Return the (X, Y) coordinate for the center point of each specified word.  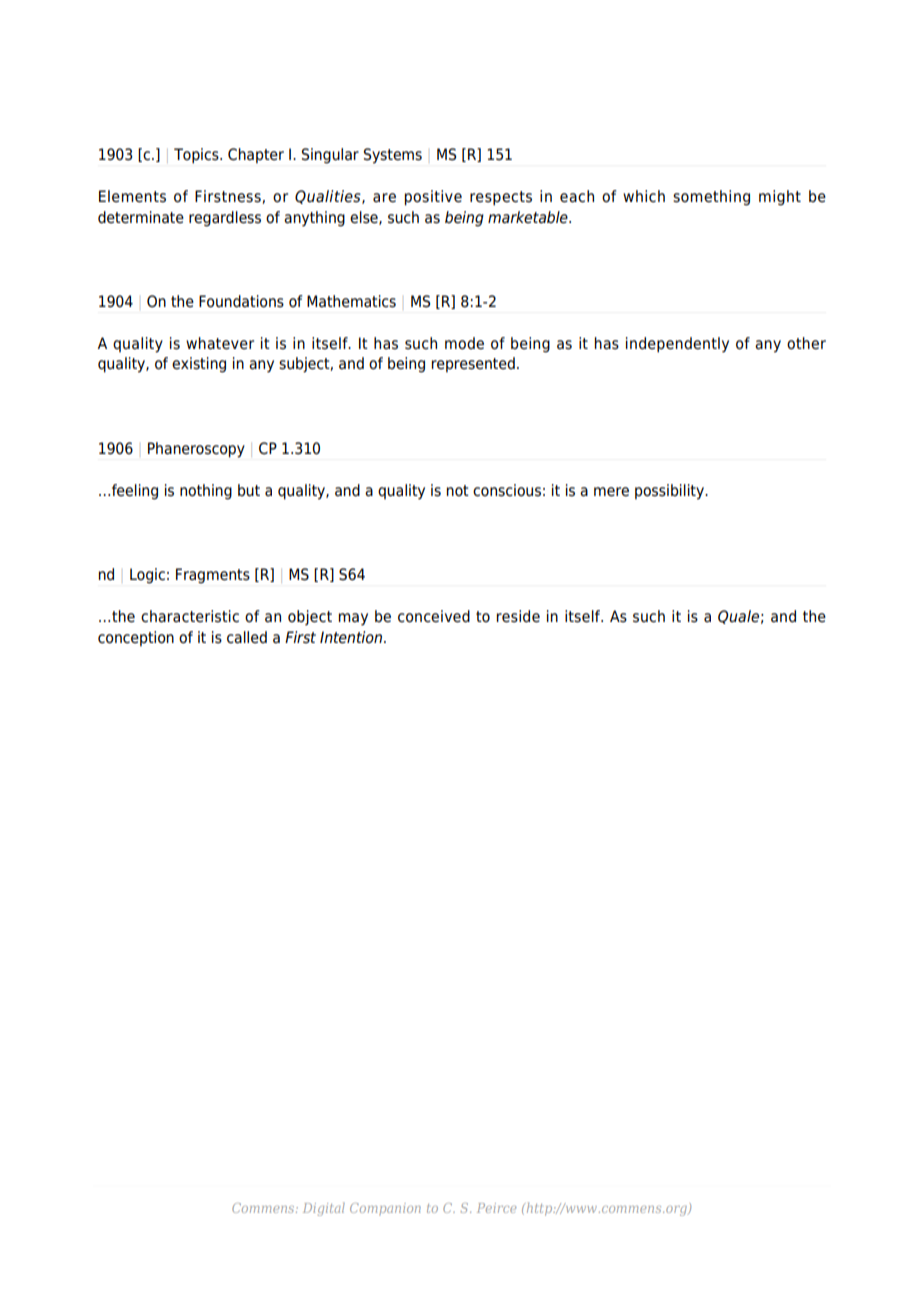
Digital (324, 1209)
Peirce (496, 1208)
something (711, 198)
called (247, 637)
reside (518, 616)
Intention (351, 637)
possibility (670, 492)
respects (501, 198)
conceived (434, 616)
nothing (206, 492)
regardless (225, 219)
